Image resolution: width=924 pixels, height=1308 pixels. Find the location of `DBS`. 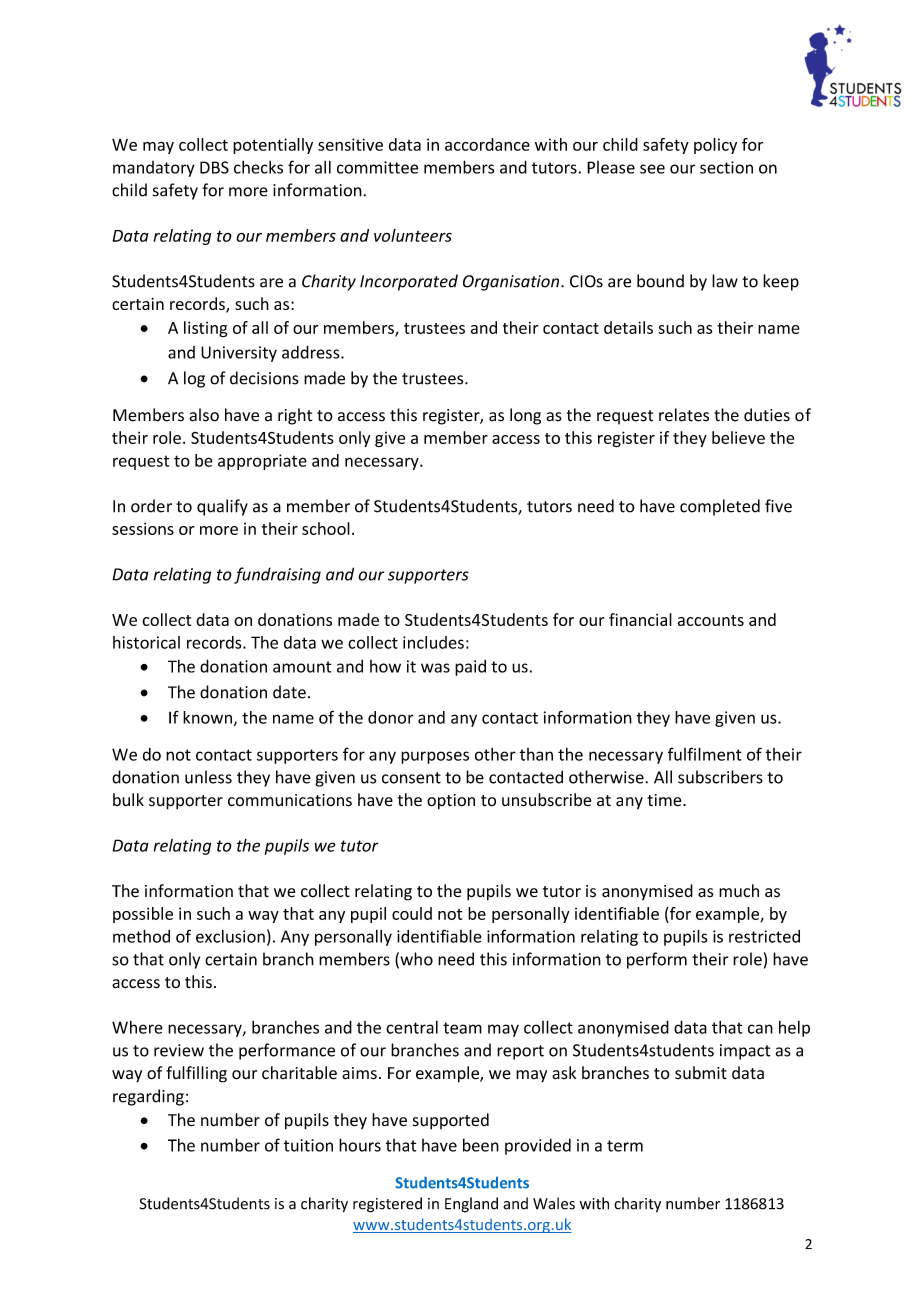

DBS is located at coordinates (214, 167).
